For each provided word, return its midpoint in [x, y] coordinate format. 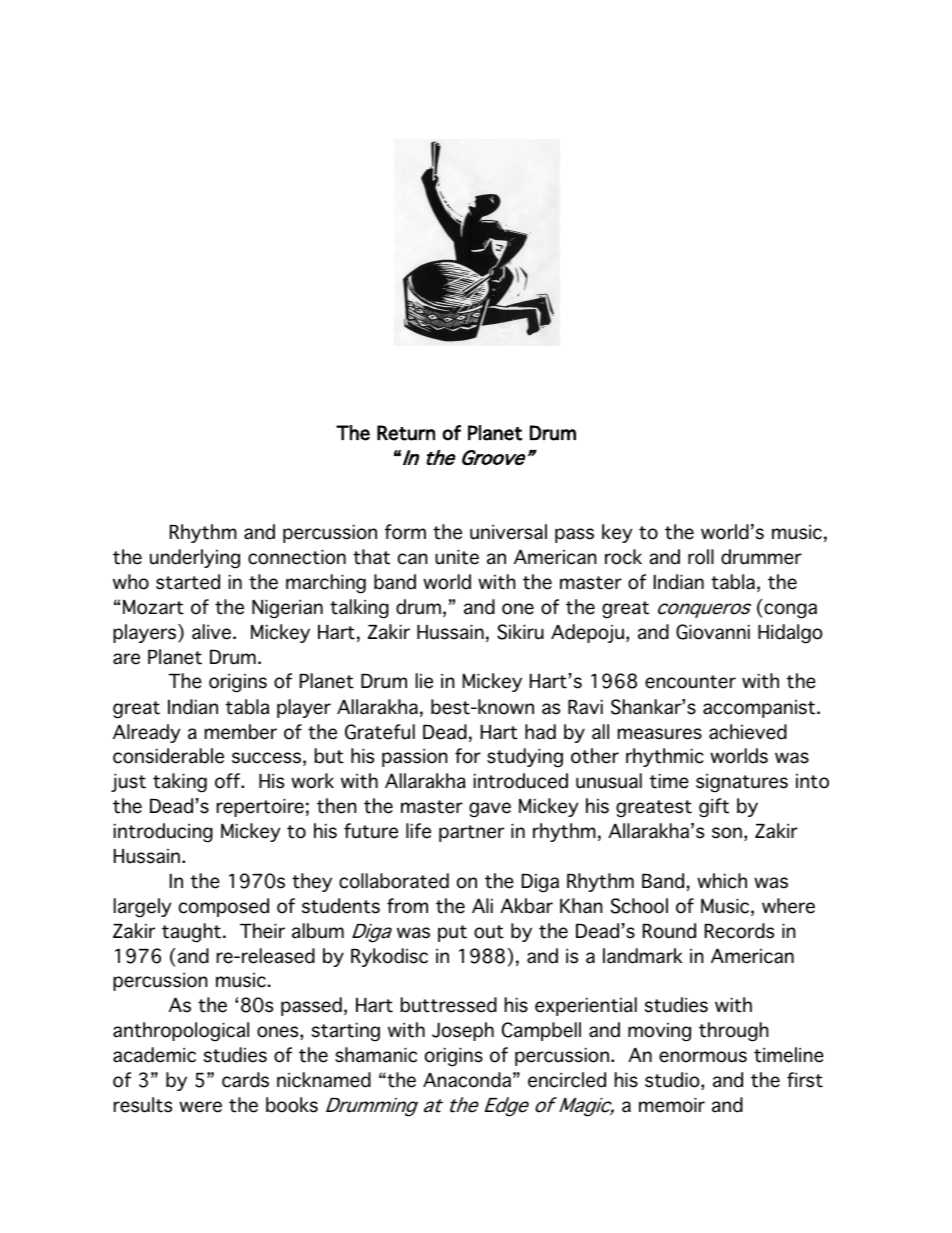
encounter [690, 682]
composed [224, 907]
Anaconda [467, 1080]
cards [245, 1080]
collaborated [394, 881]
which [722, 881]
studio [673, 1081]
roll [701, 557]
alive [211, 632]
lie [424, 681]
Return [406, 433]
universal [508, 532]
